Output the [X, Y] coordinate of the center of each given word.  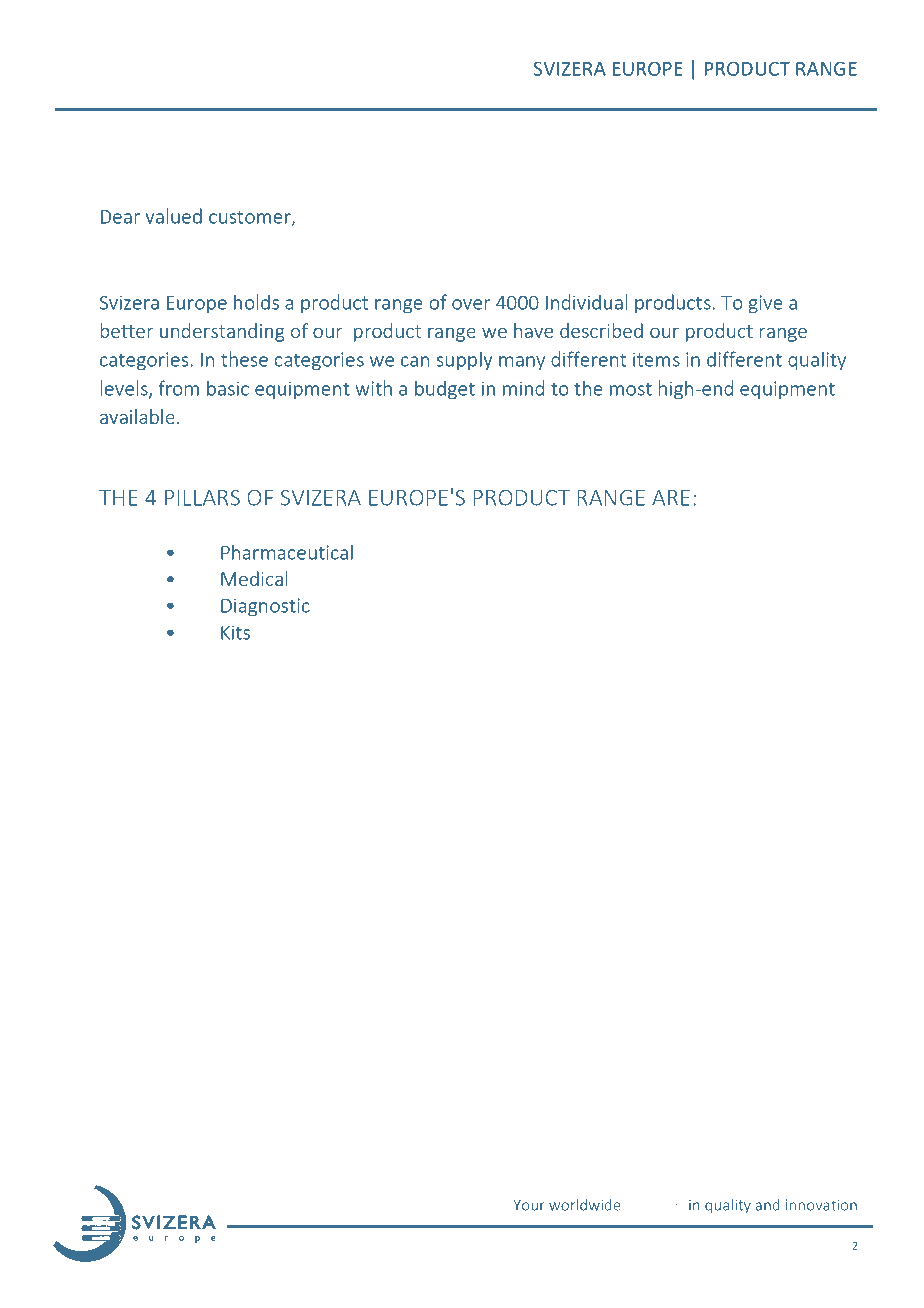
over [471, 304]
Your [529, 1205]
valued [173, 216]
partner [655, 1207]
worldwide [585, 1205]
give [765, 304]
